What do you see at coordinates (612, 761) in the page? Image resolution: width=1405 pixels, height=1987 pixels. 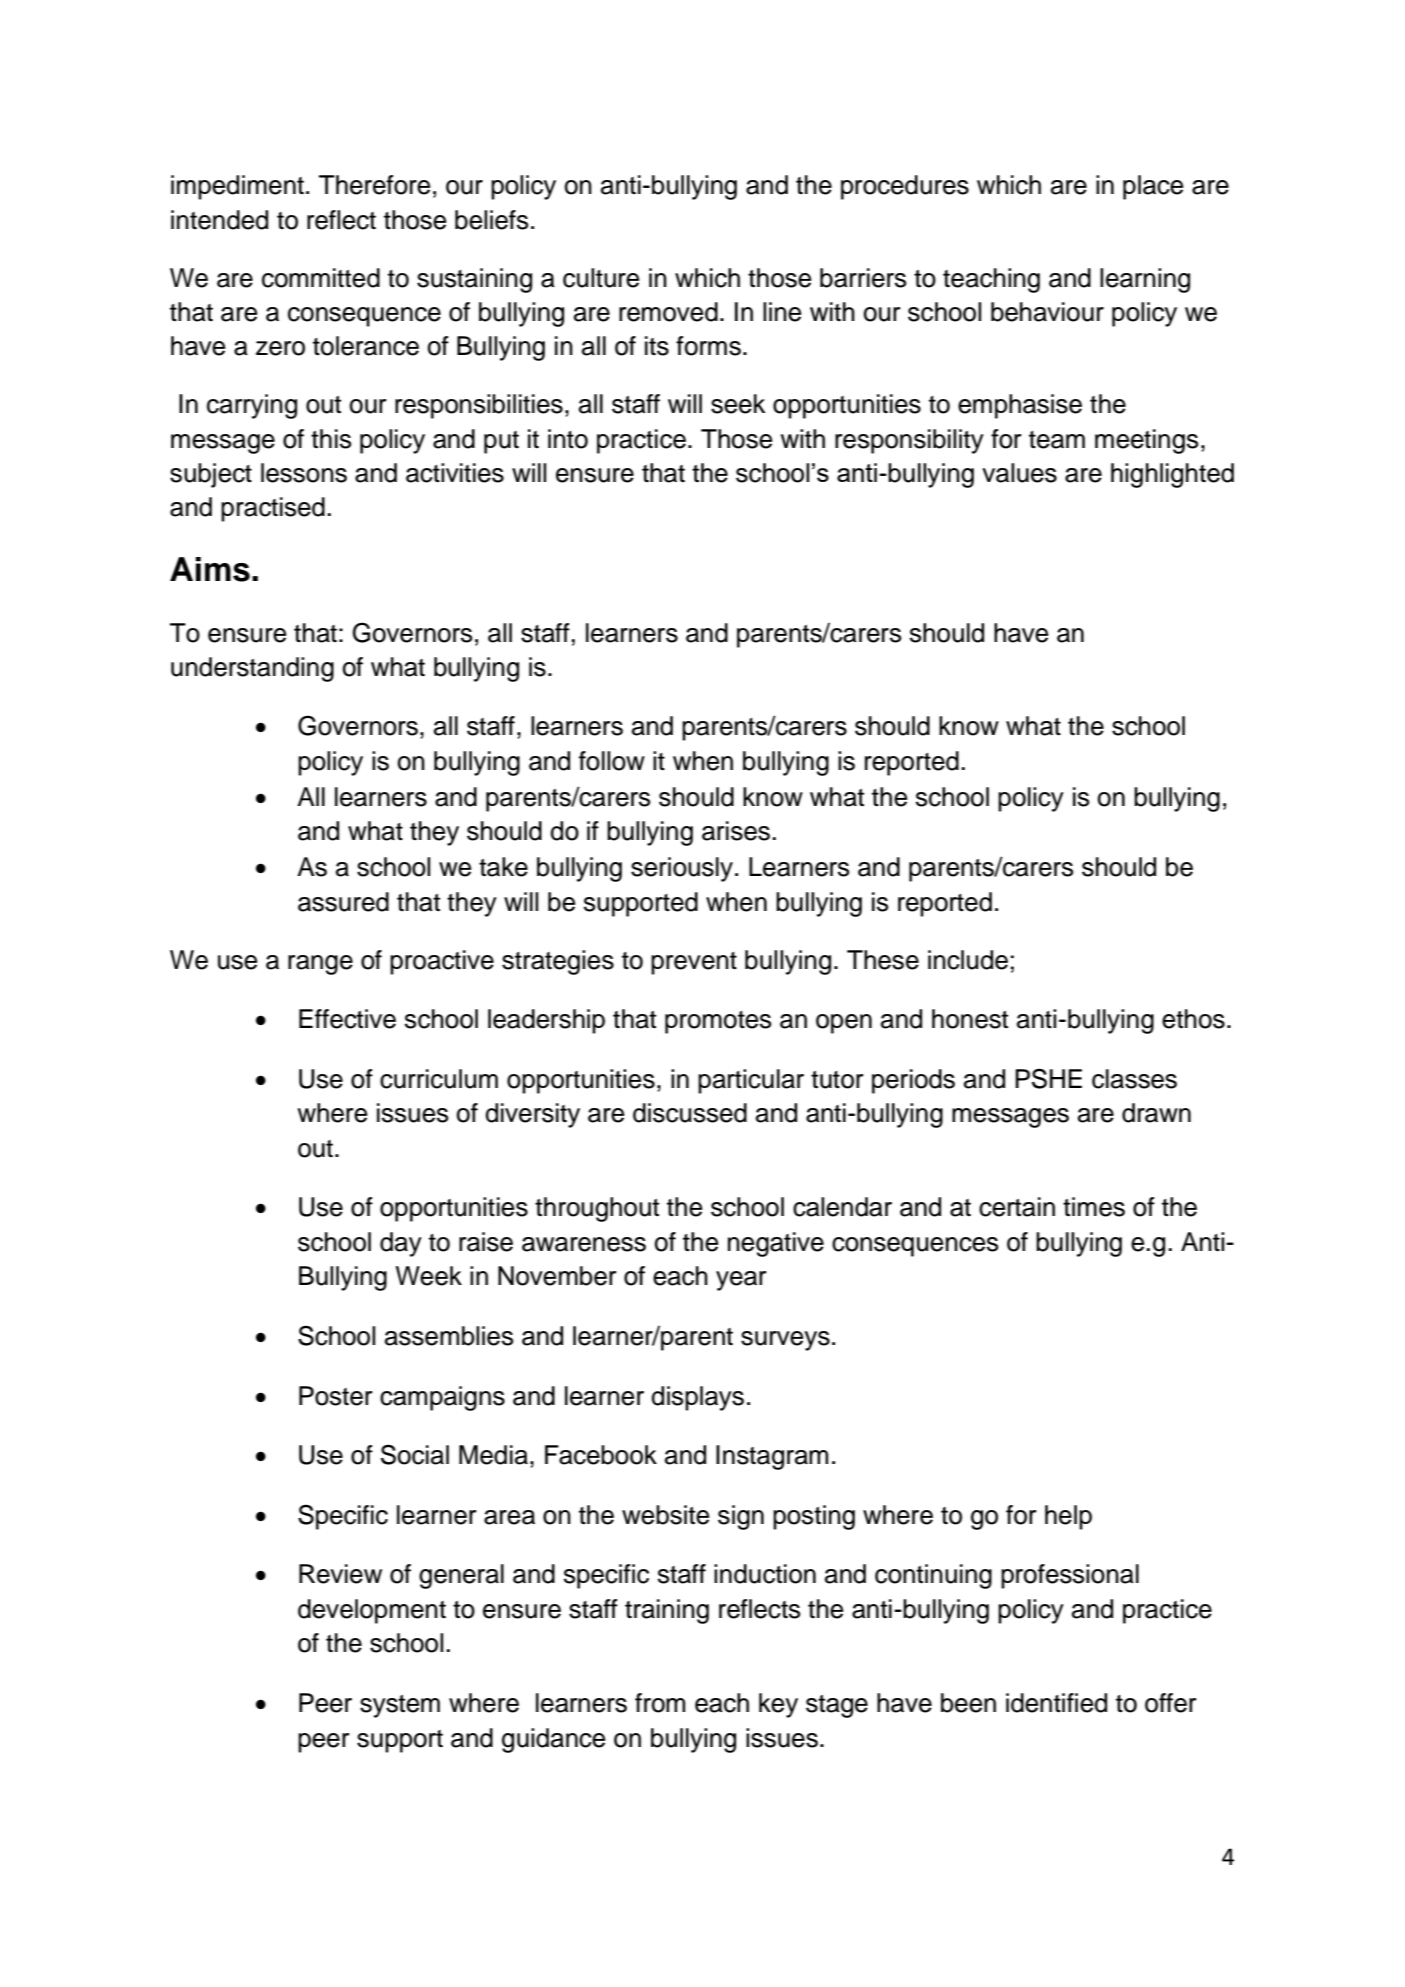 I see `follow` at bounding box center [612, 761].
